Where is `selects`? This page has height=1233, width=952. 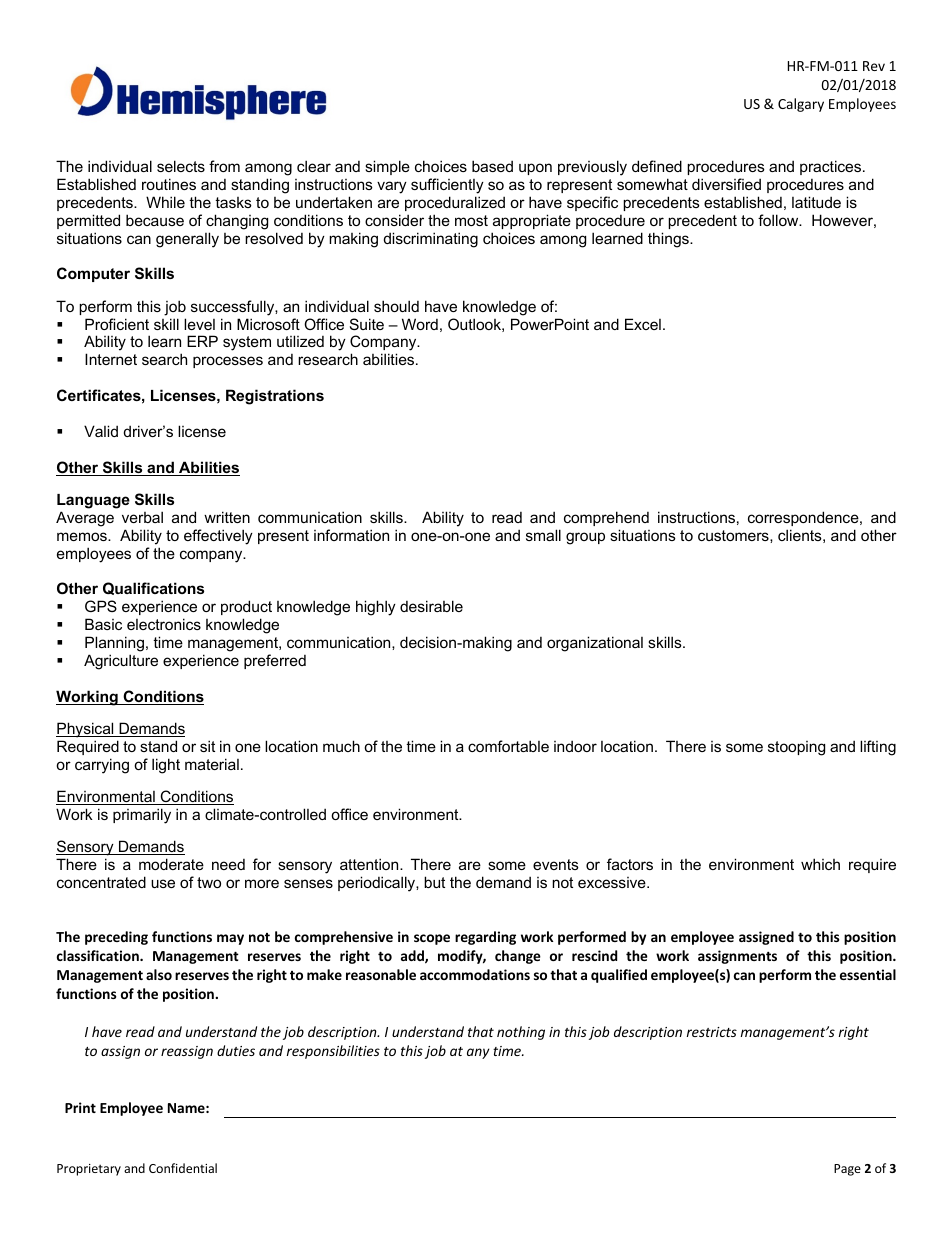 selects is located at coordinates (181, 166).
